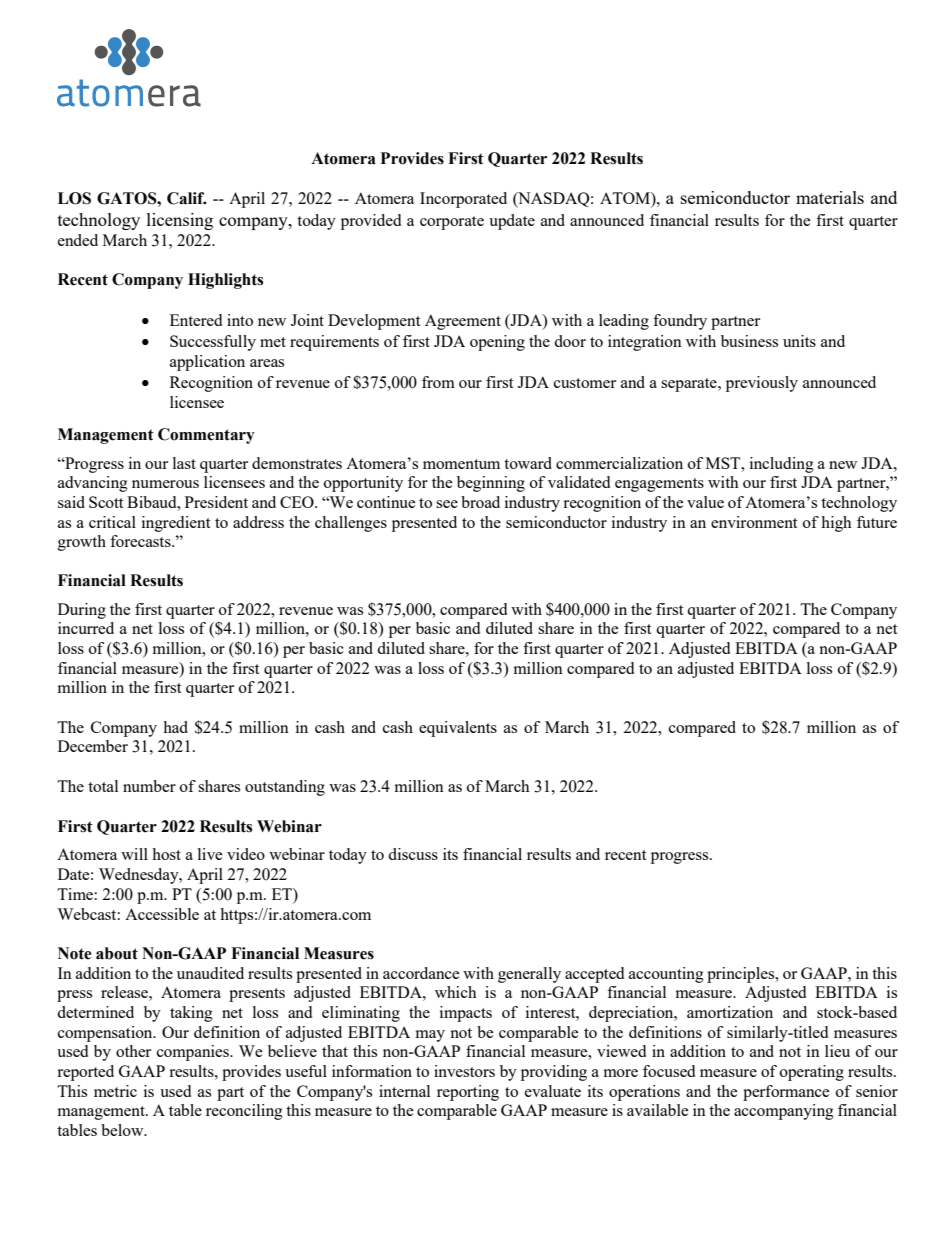  I want to click on equivalents, so click(458, 729).
